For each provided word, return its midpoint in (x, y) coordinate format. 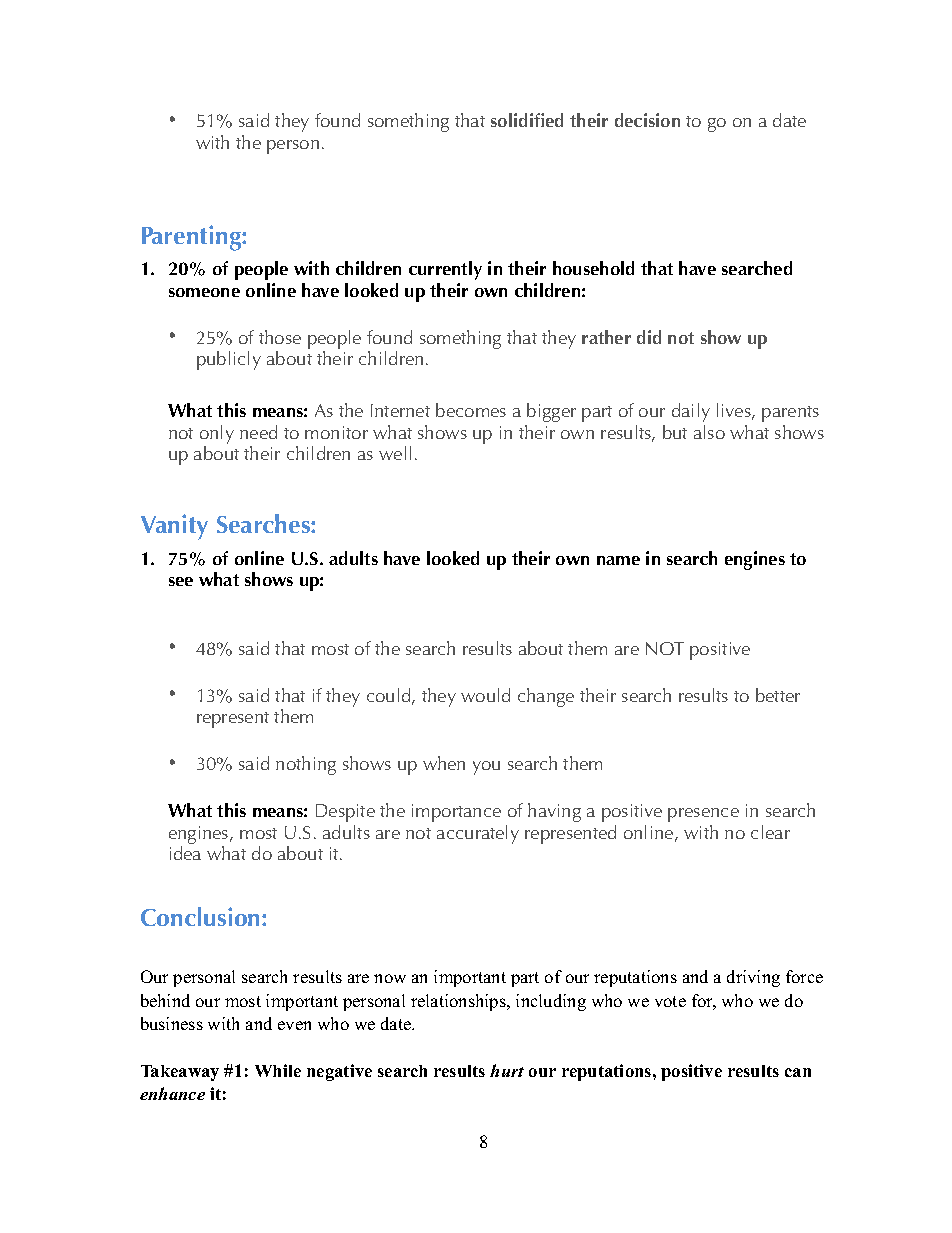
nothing (306, 765)
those (280, 337)
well (395, 453)
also (709, 432)
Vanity (174, 527)
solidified (527, 120)
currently (445, 270)
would (485, 695)
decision (647, 120)
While (278, 1070)
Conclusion (202, 916)
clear (770, 832)
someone (204, 292)
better (778, 695)
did (649, 337)
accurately (478, 834)
